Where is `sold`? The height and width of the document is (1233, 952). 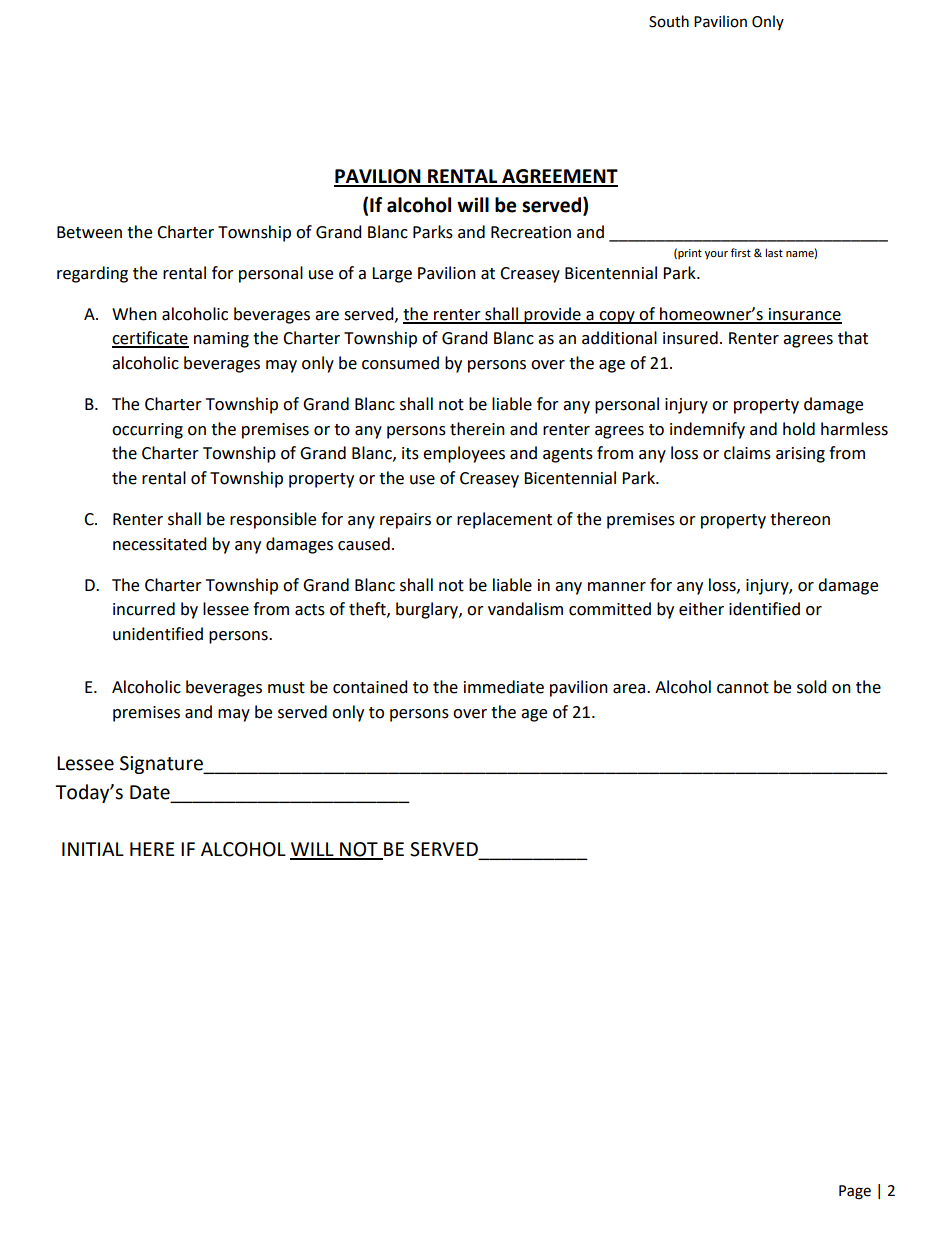
sold is located at coordinates (812, 687).
